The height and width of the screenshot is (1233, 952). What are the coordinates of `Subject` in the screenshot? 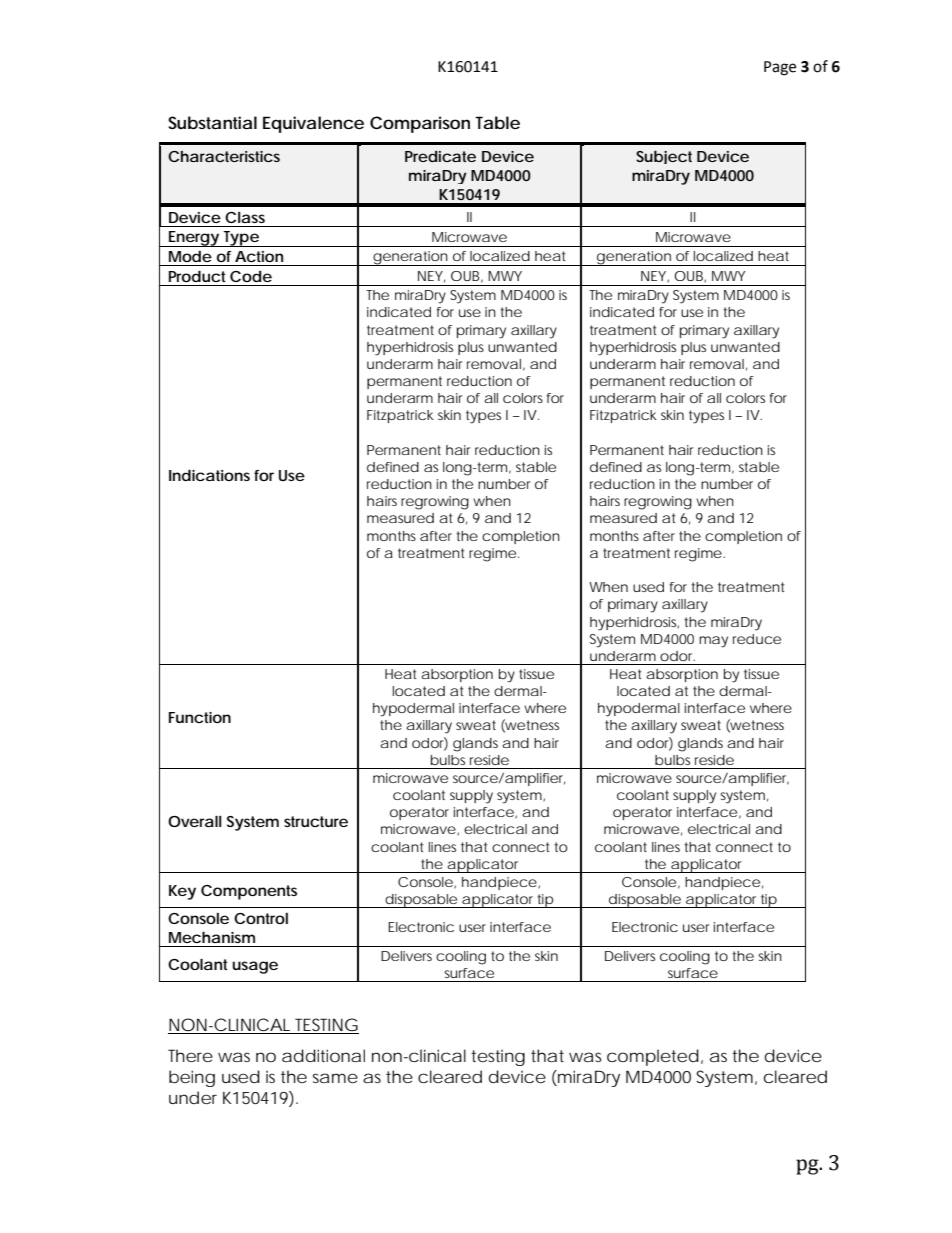 It's located at (664, 157).
